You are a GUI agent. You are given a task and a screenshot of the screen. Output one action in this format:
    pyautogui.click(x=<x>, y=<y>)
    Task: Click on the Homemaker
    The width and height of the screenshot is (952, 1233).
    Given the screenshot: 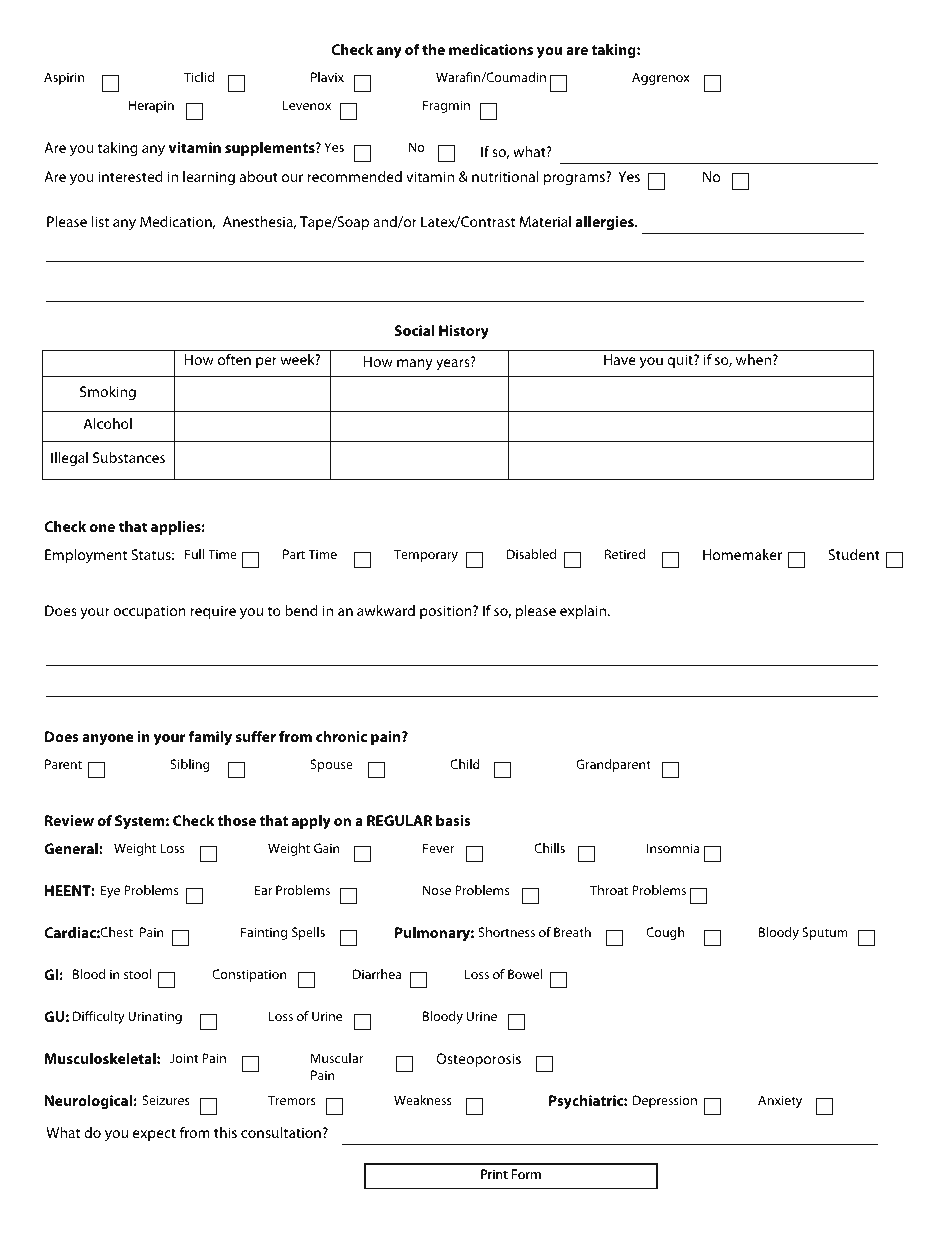 What is the action you would take?
    pyautogui.click(x=742, y=554)
